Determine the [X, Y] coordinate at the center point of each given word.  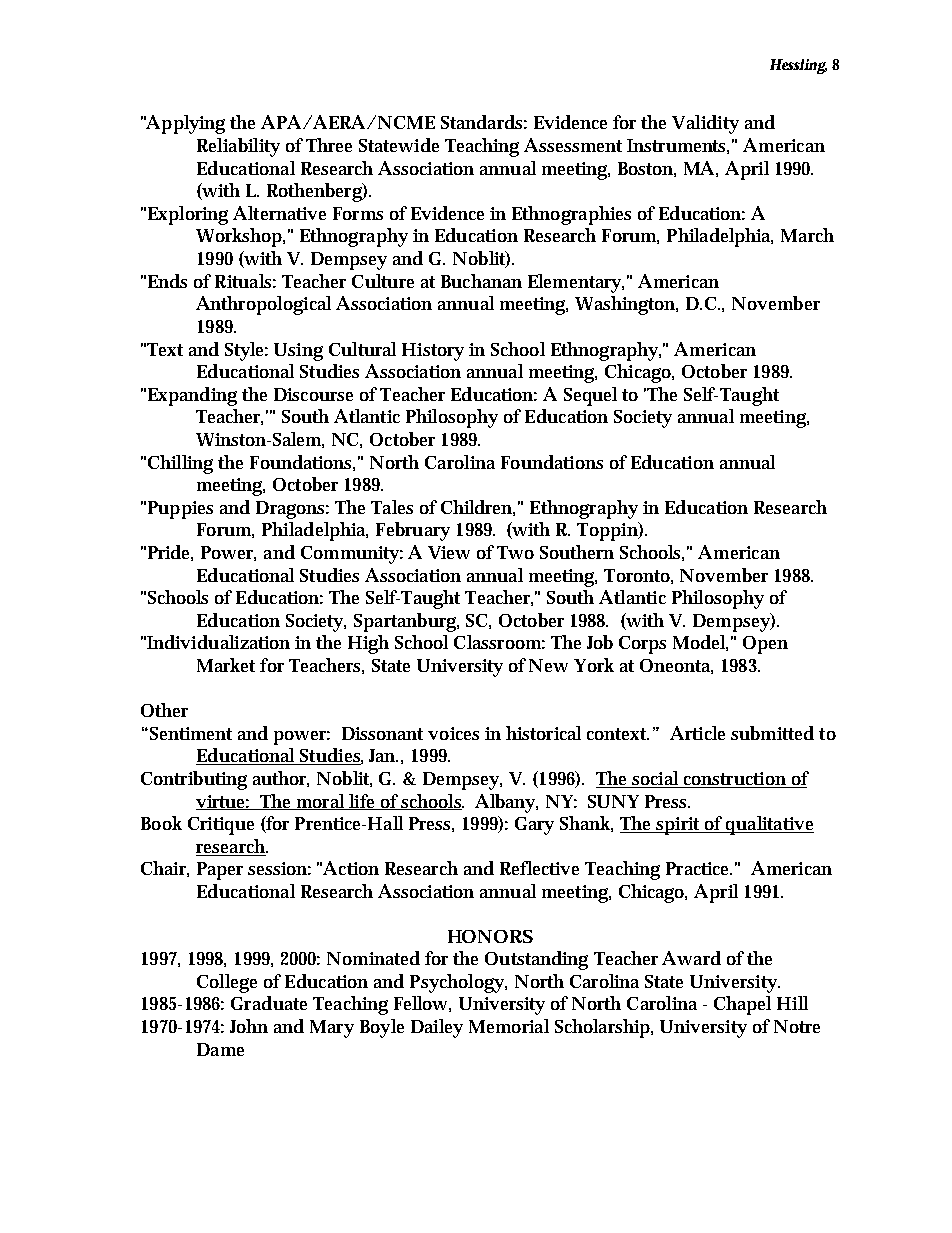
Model [700, 643]
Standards [484, 122]
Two [515, 552]
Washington [626, 305]
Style [246, 351]
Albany [506, 803]
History [433, 352]
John [249, 1026]
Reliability [238, 147]
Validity [705, 124]
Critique [221, 826]
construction [735, 780]
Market [226, 665]
